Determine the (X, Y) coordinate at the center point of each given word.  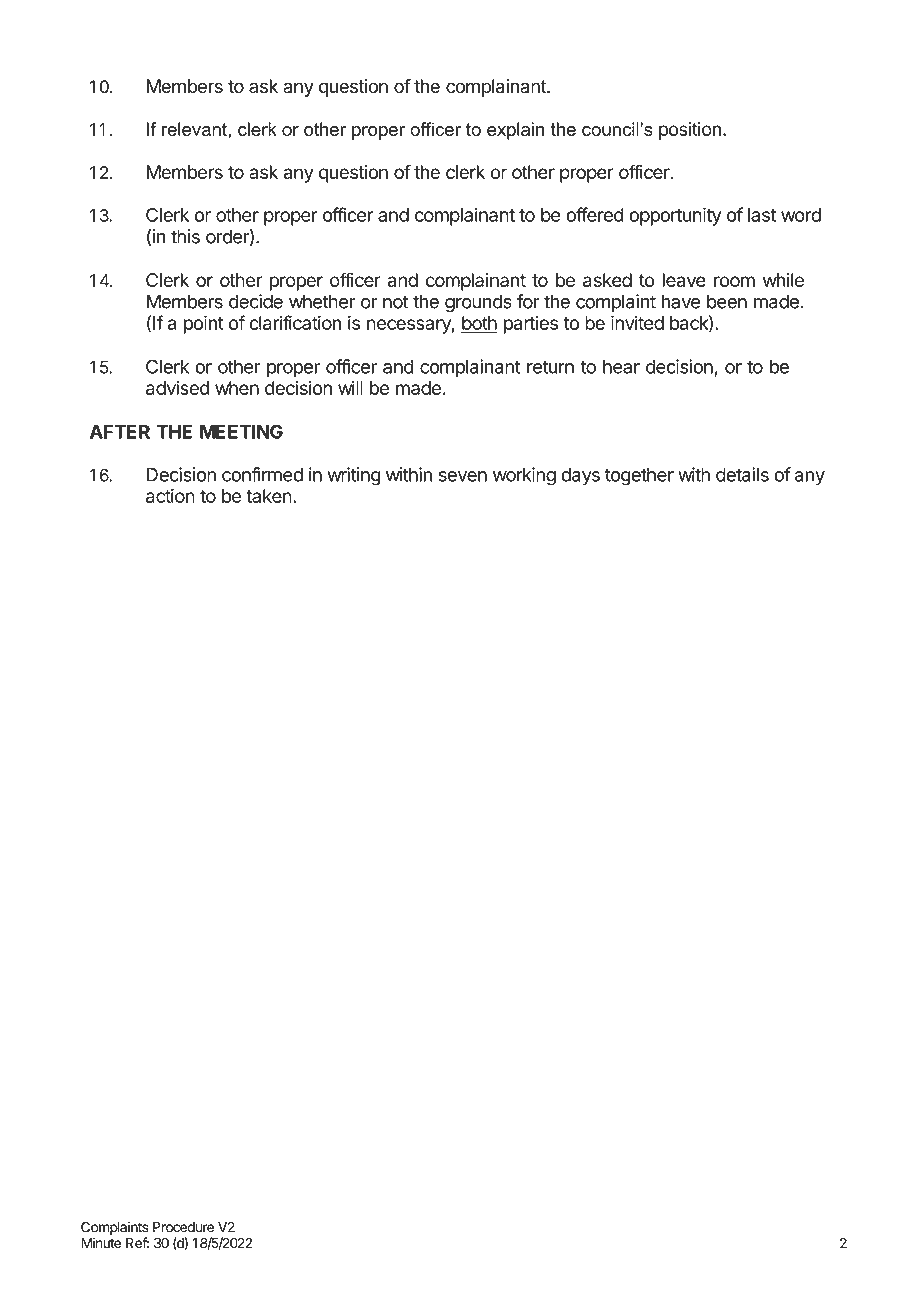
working (524, 476)
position (690, 131)
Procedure (183, 1227)
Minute (101, 1243)
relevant (195, 129)
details (742, 474)
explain (515, 131)
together (639, 476)
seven (463, 476)
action (170, 496)
